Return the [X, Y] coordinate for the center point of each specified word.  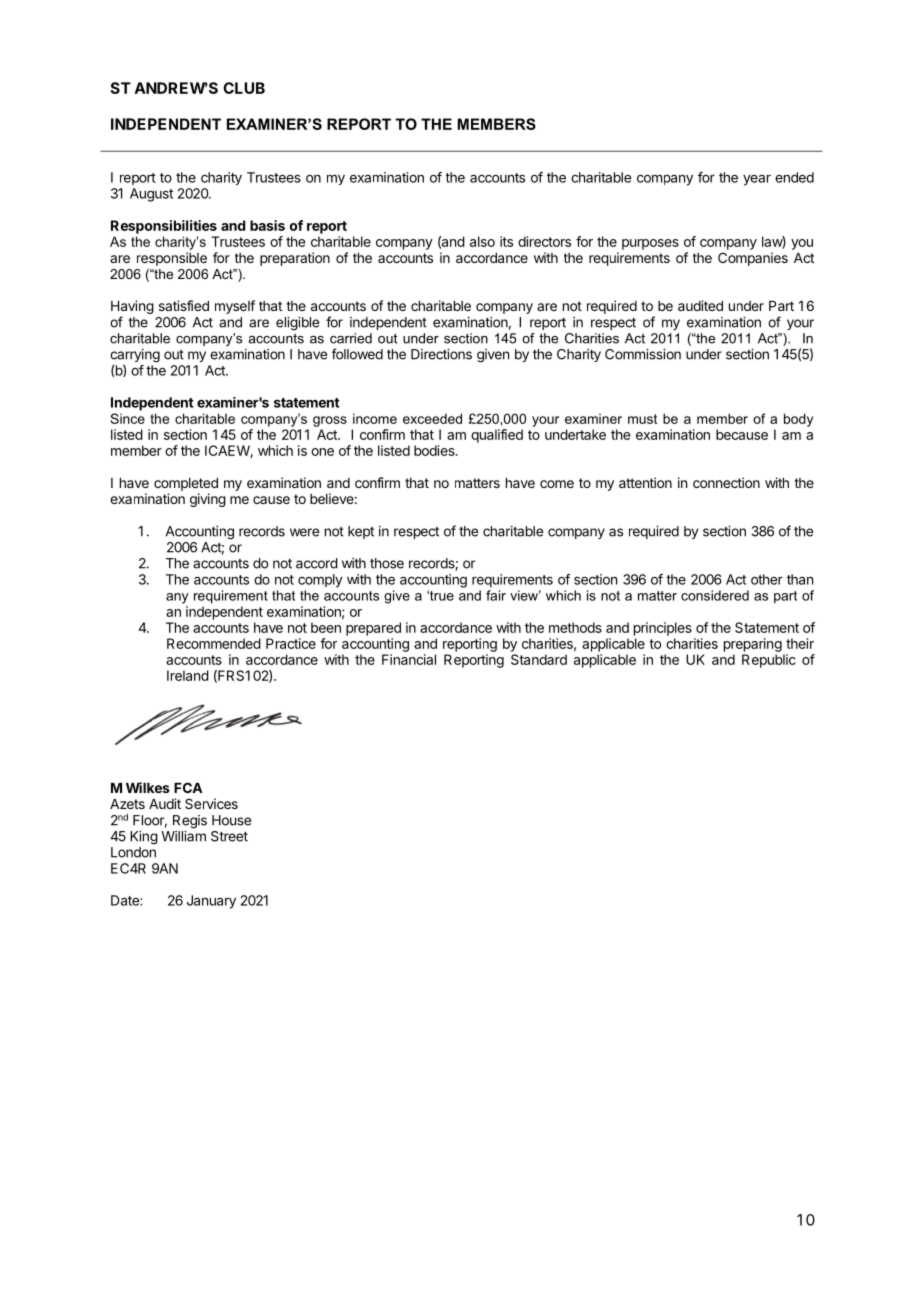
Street [229, 836]
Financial [409, 659]
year [757, 180]
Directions [441, 354]
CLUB [244, 88]
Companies [753, 259]
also [482, 241]
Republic [769, 661]
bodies [435, 450]
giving [208, 500]
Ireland [188, 675]
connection [726, 482]
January [211, 902]
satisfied [184, 305]
